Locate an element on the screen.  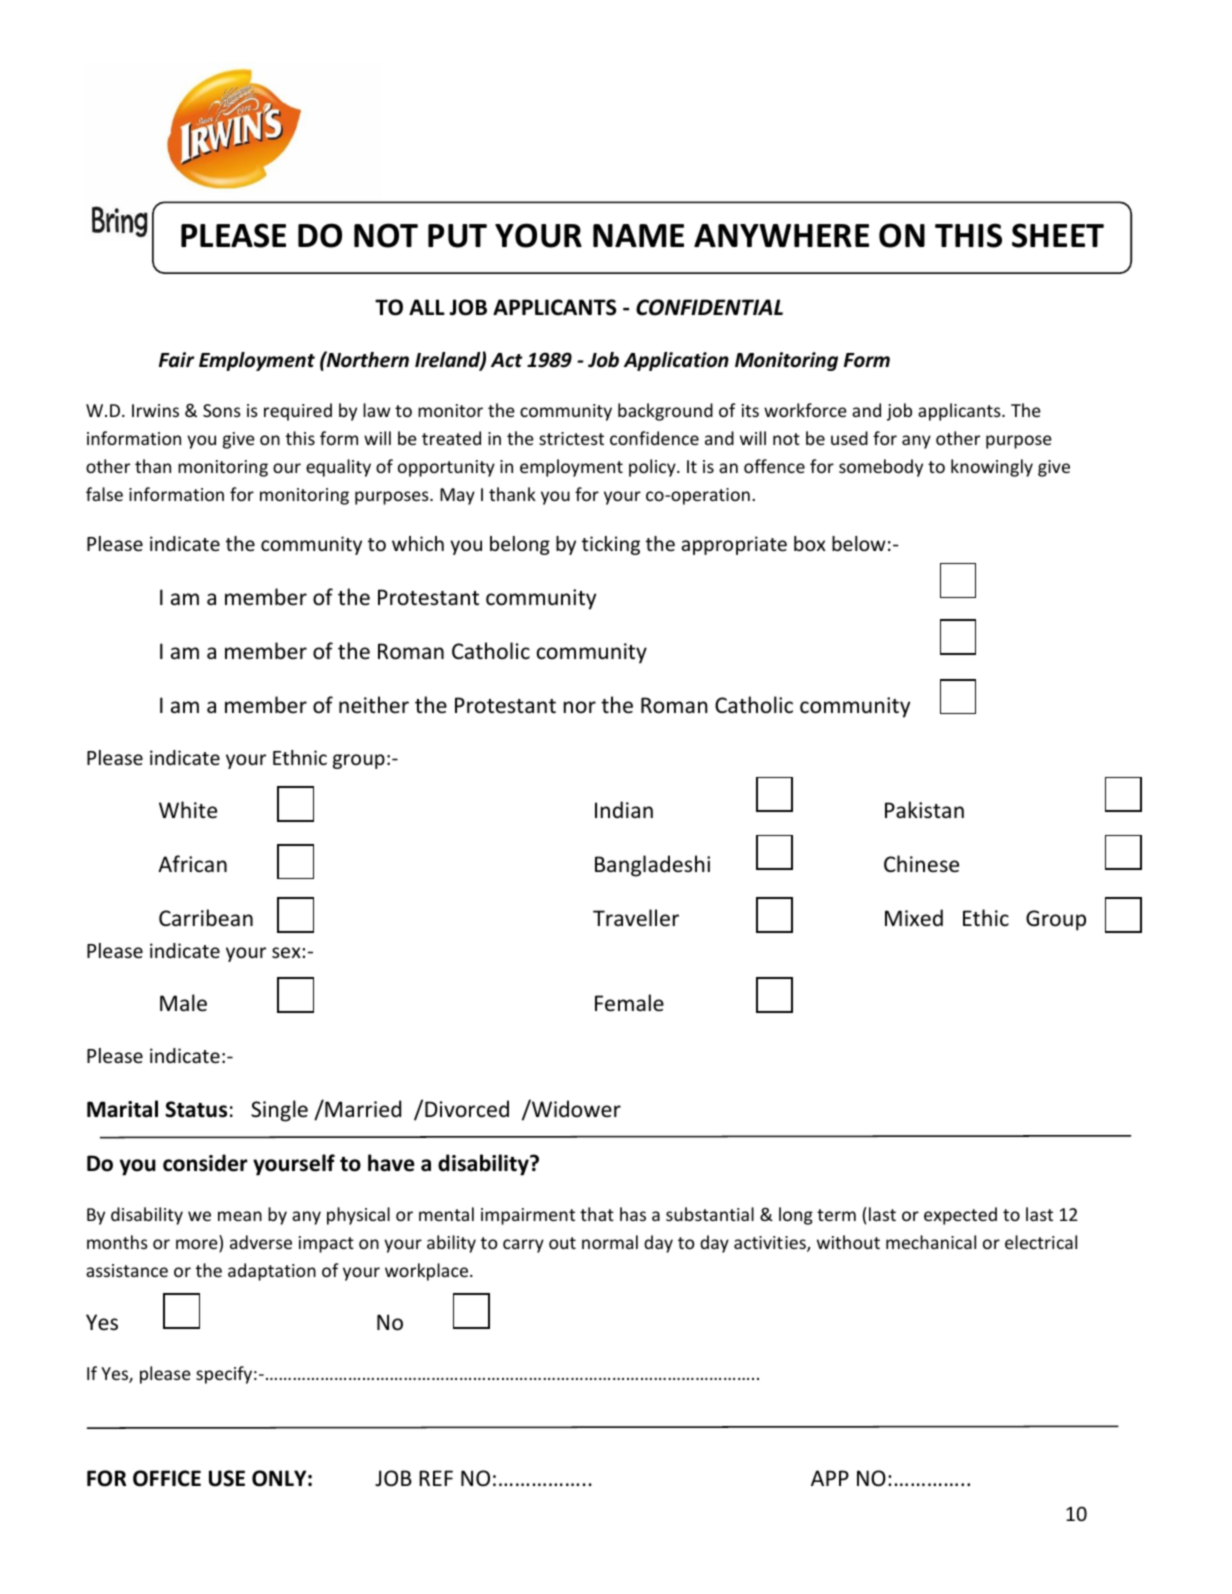
REF is located at coordinates (436, 1478).
